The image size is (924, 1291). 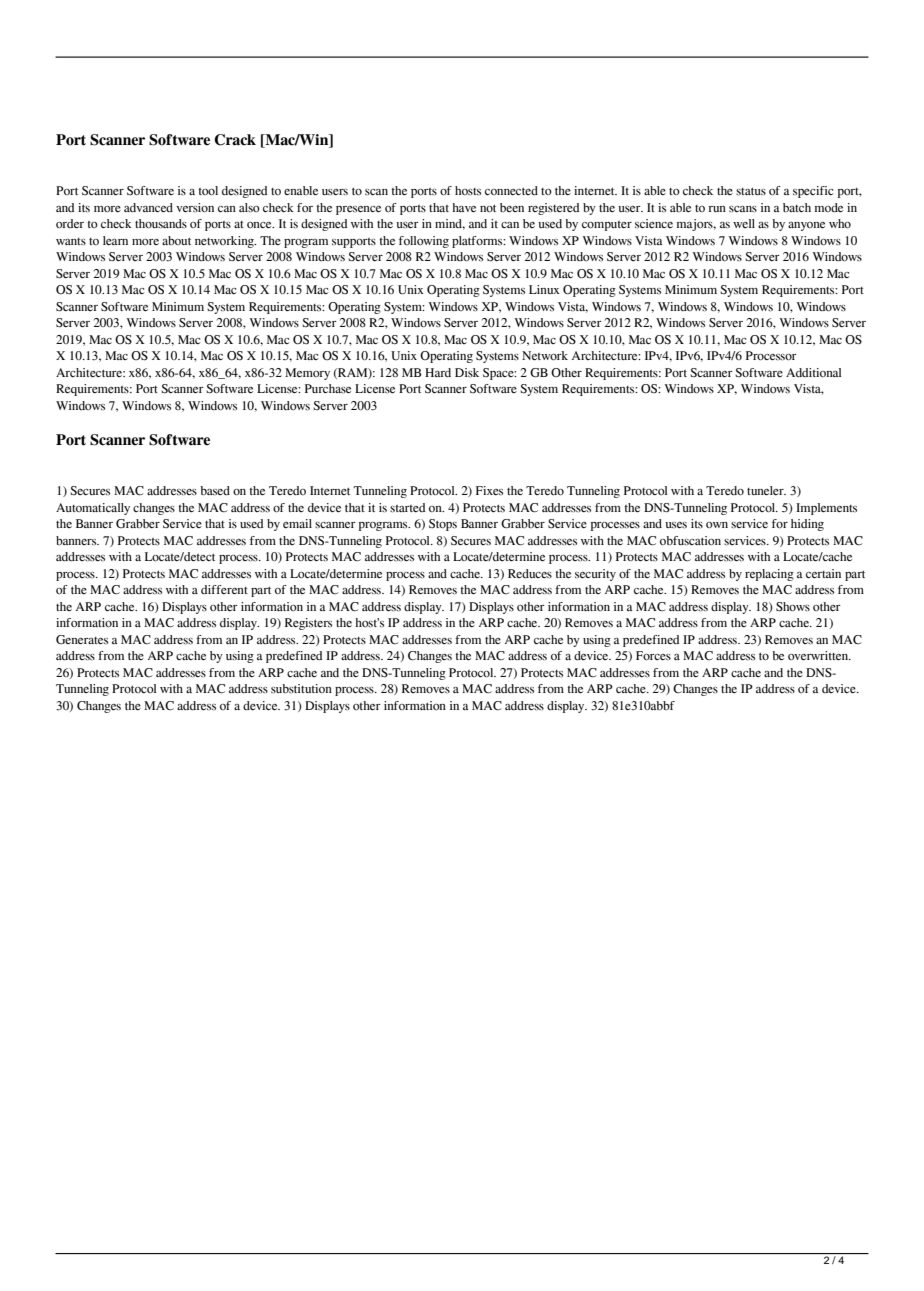 I want to click on well, so click(x=744, y=223).
